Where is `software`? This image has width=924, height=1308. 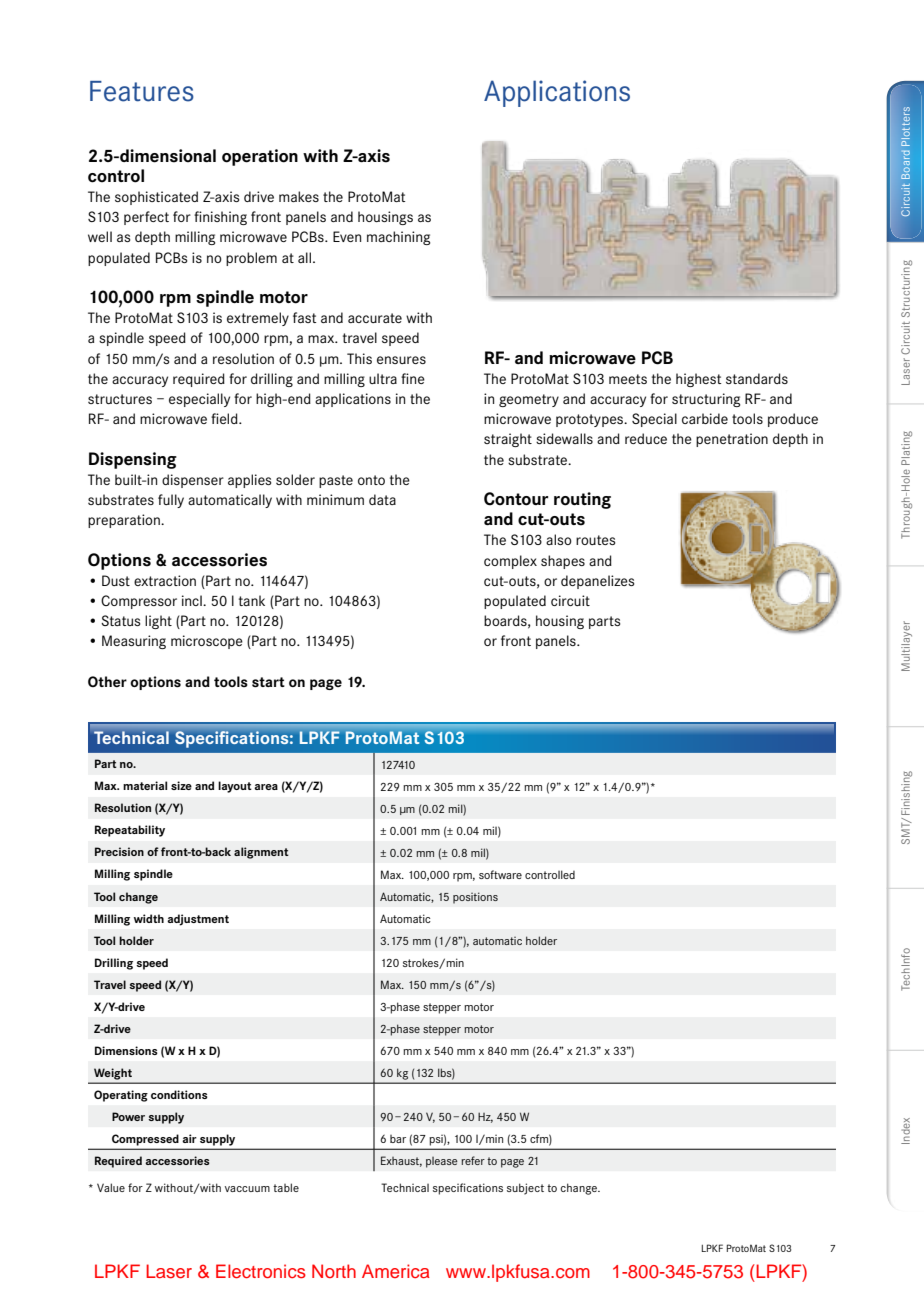 software is located at coordinates (500, 874).
